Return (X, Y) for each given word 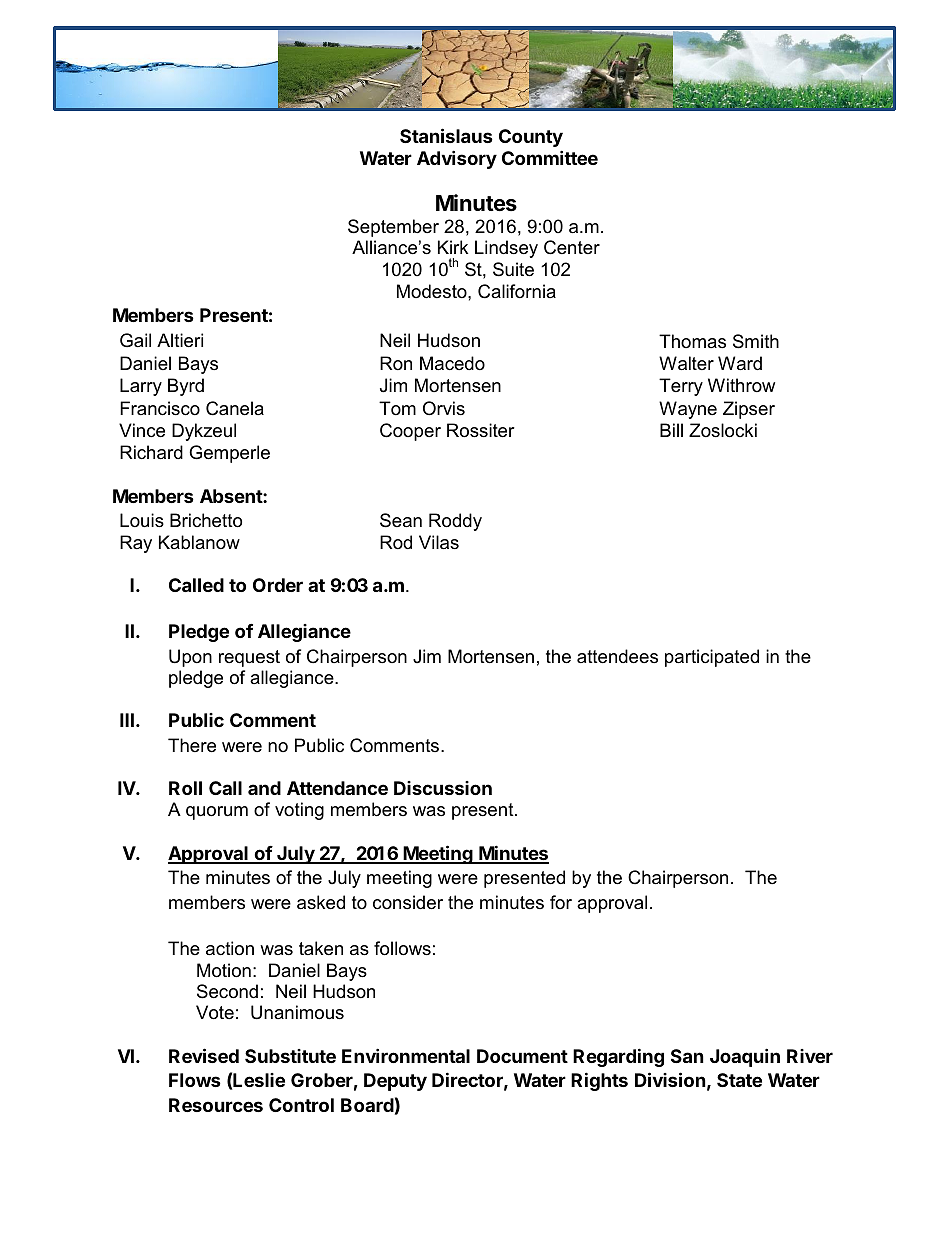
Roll (185, 788)
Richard (151, 452)
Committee (550, 157)
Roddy (455, 522)
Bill (671, 430)
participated (712, 658)
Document (522, 1056)
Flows (195, 1080)
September (393, 228)
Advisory (457, 159)
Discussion (443, 788)
